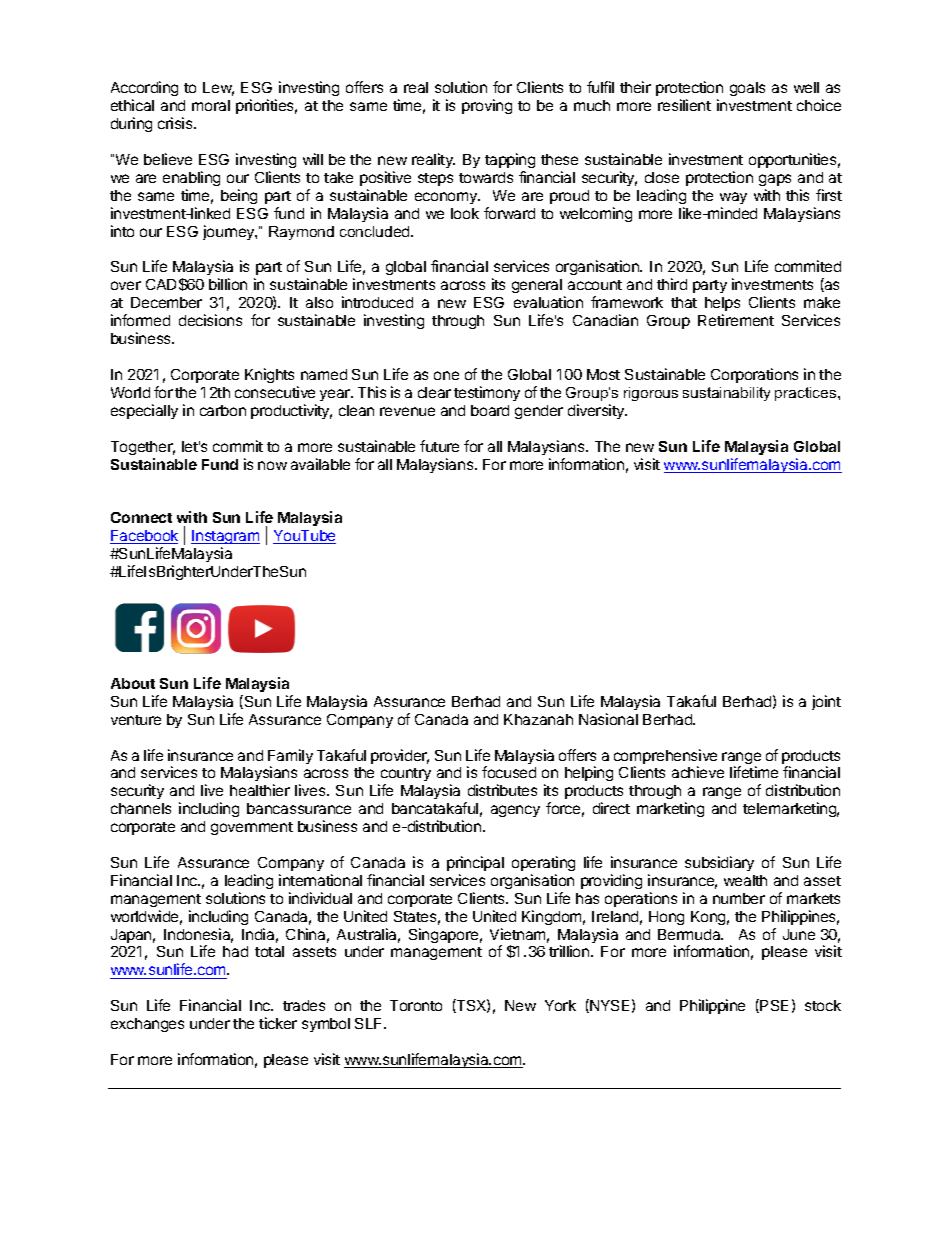 The width and height of the screenshot is (952, 1233). What do you see at coordinates (747, 89) in the screenshot?
I see `goals` at bounding box center [747, 89].
